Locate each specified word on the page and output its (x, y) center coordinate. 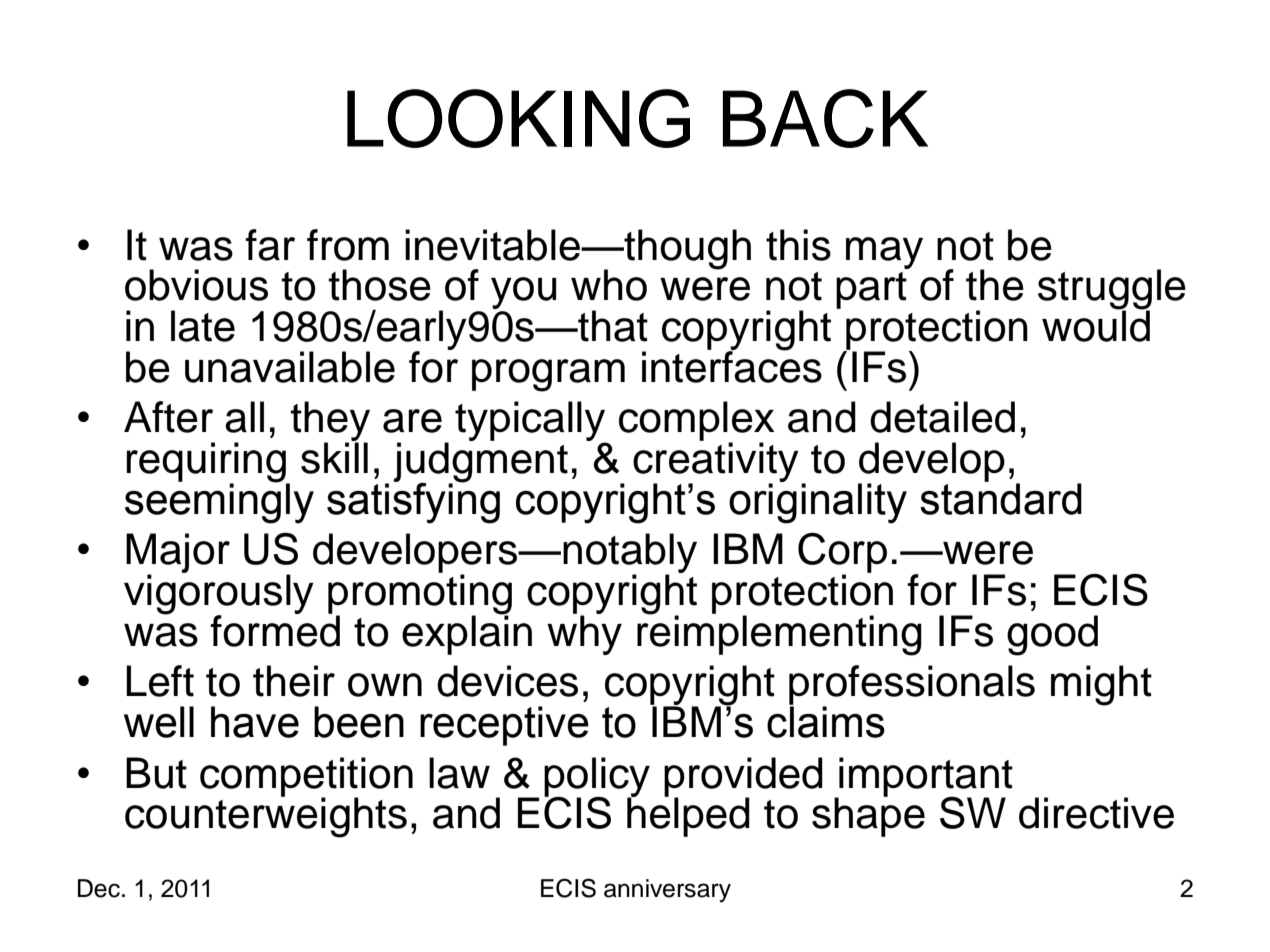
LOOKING (518, 118)
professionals (912, 686)
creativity (716, 462)
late (203, 326)
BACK (825, 118)
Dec (99, 888)
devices (507, 681)
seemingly (219, 502)
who (609, 285)
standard (1001, 497)
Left (160, 681)
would (1096, 325)
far (270, 245)
